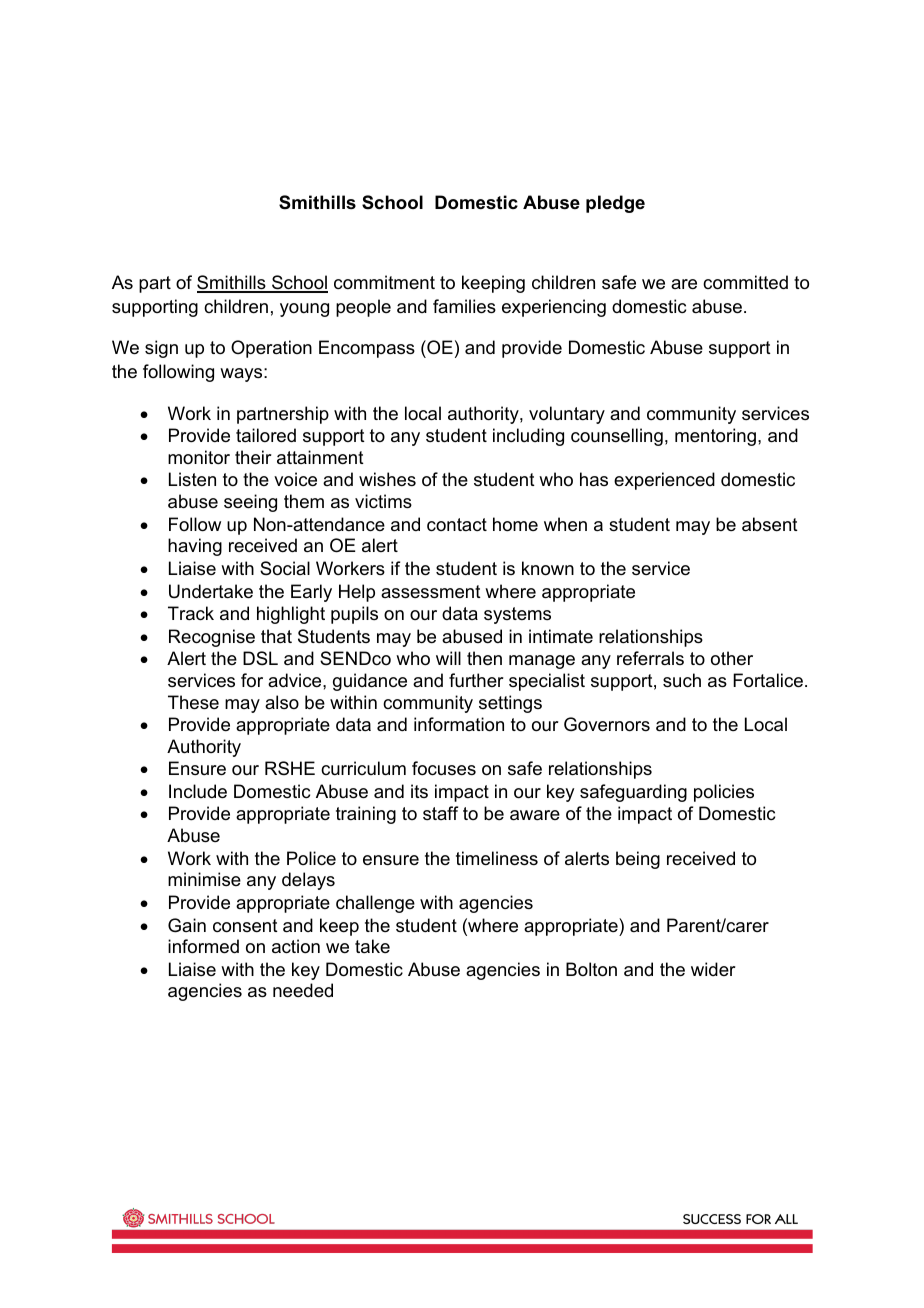  What do you see at coordinates (444, 768) in the screenshot?
I see `focuses` at bounding box center [444, 768].
